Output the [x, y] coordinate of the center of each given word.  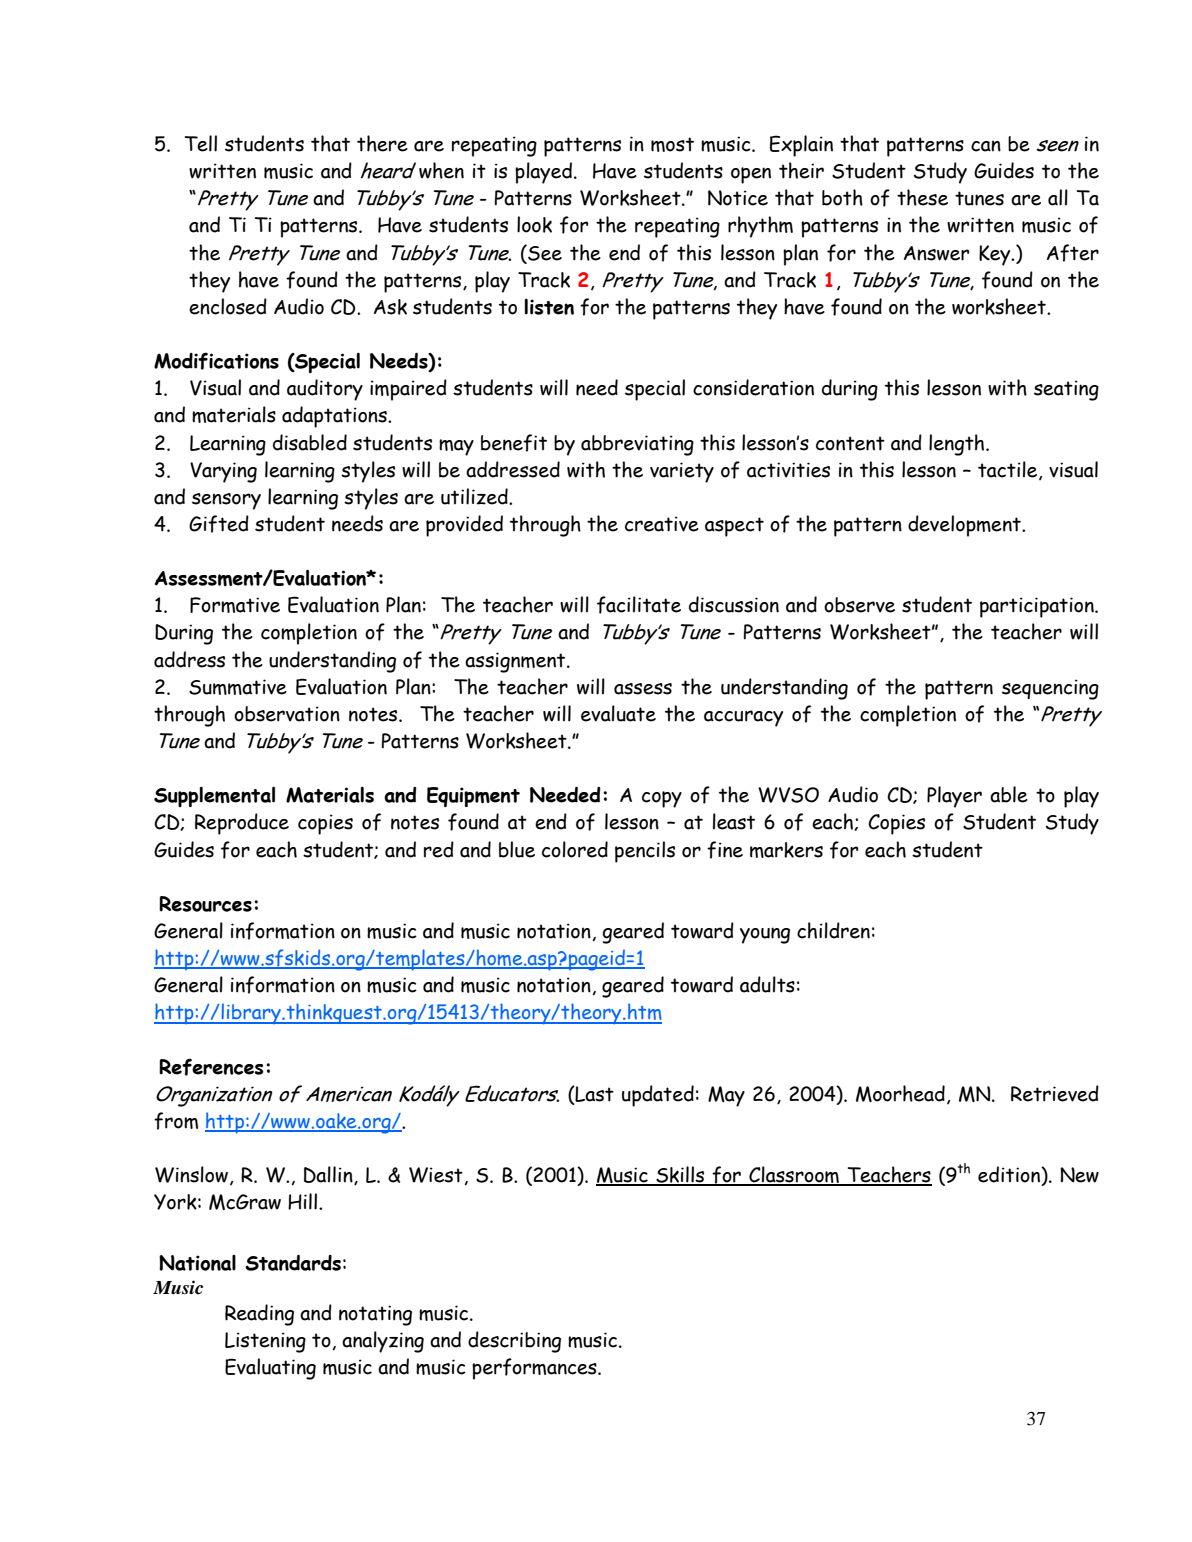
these [922, 197]
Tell [201, 143]
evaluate [618, 713]
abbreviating [637, 445]
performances [535, 1369]
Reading [259, 1315]
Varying [223, 472]
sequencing [1050, 689]
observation [287, 714]
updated [658, 1096]
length [958, 445]
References [211, 1067]
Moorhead [900, 1093]
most [672, 144]
